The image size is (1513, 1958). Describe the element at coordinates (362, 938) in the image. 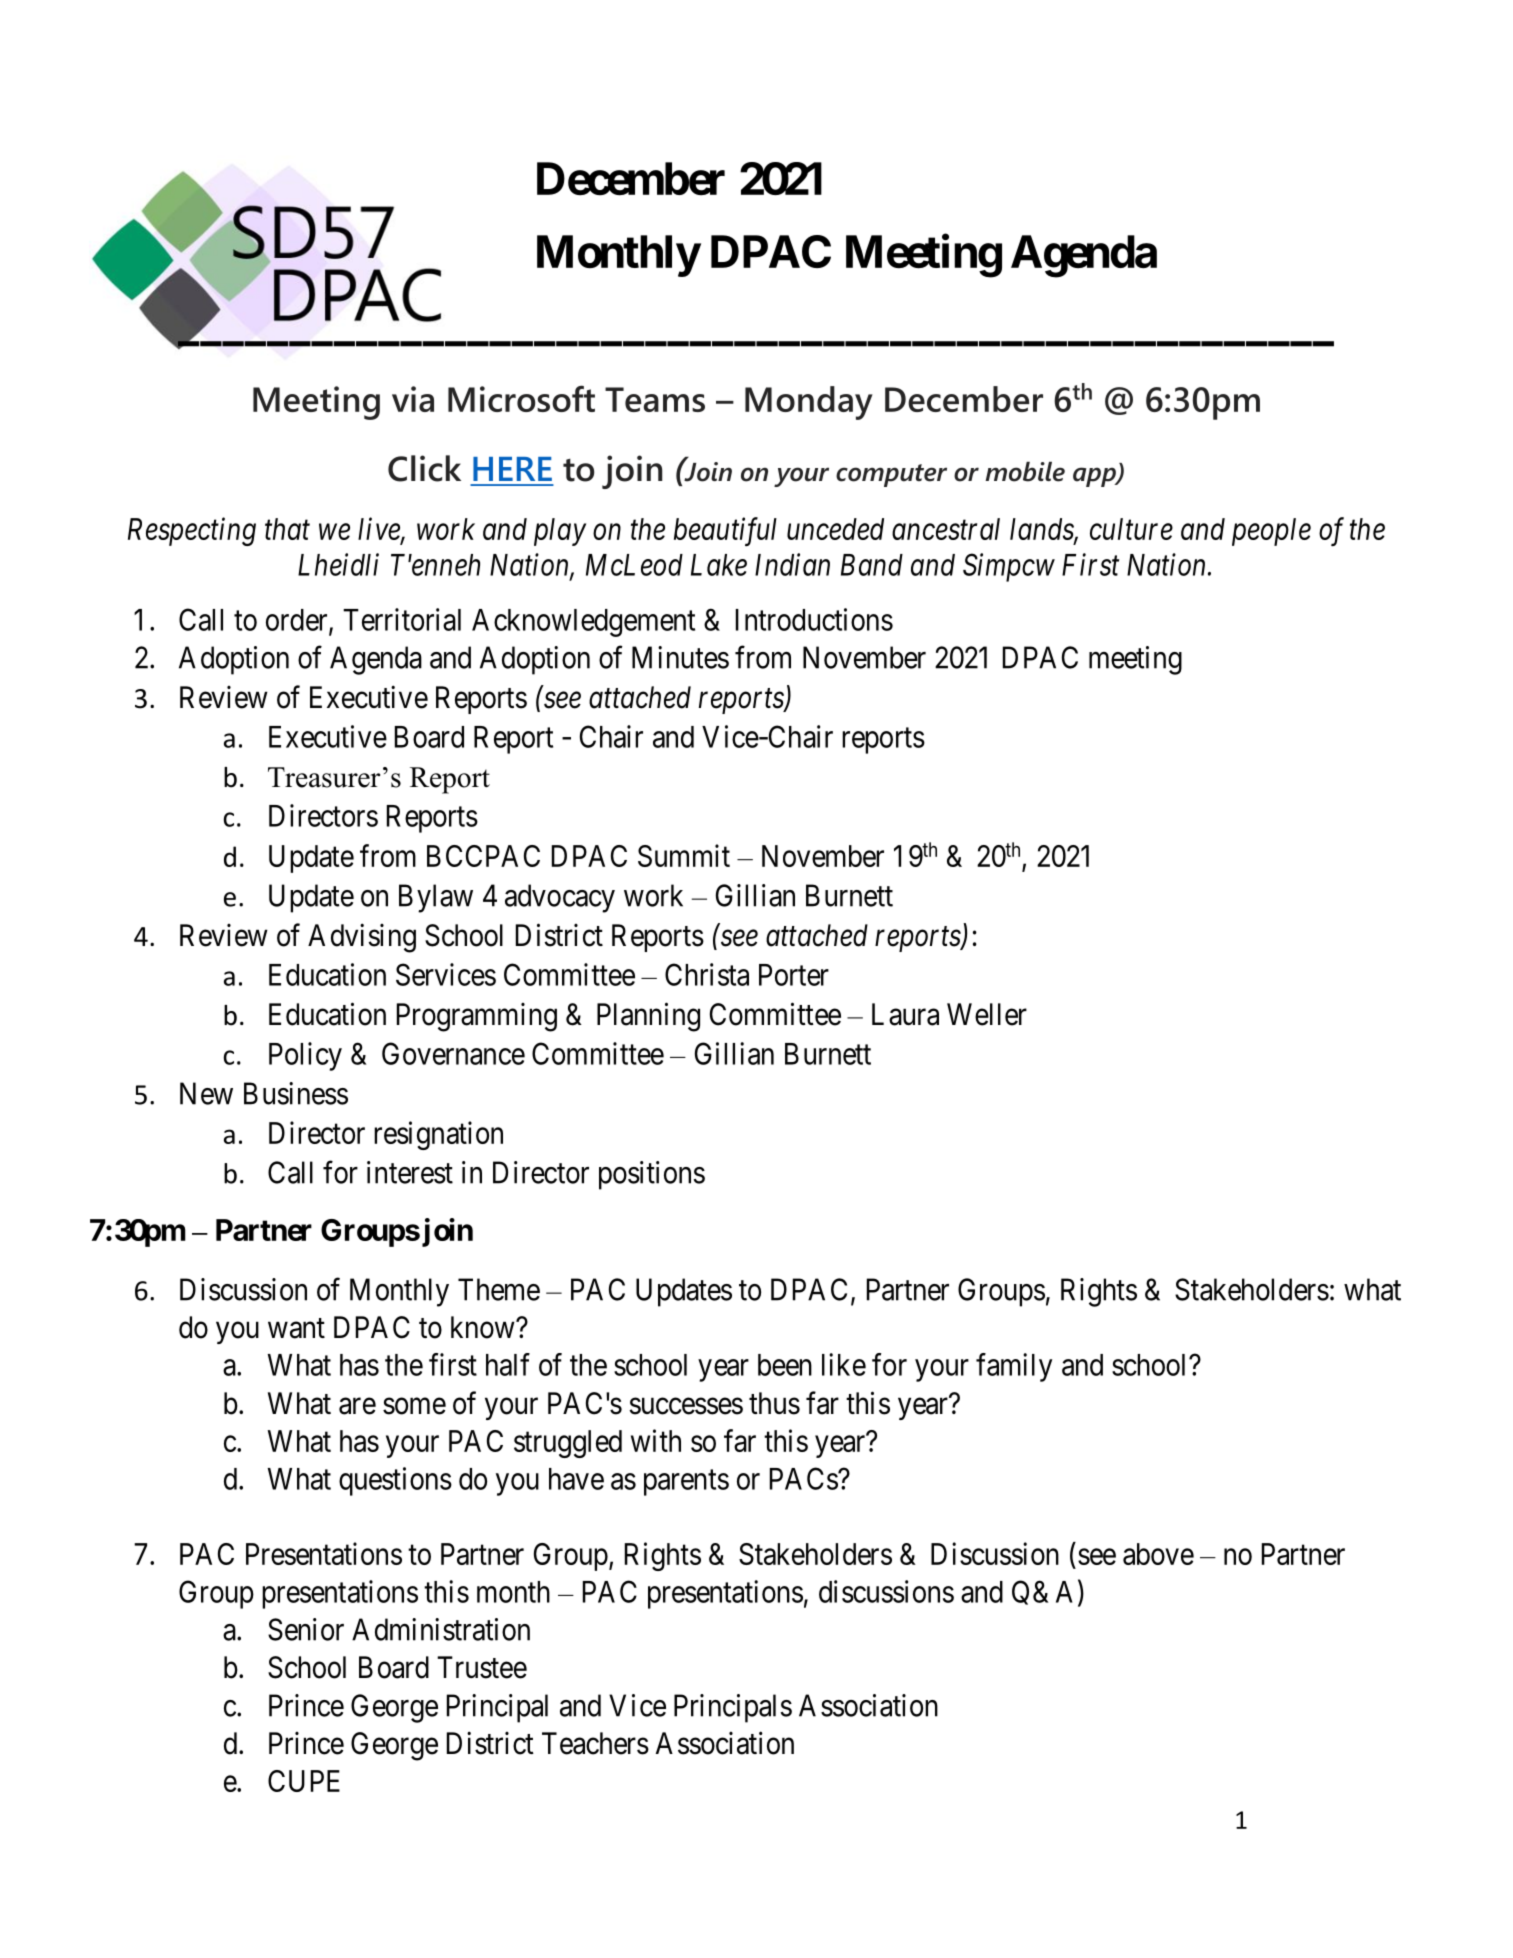

I see `Advising` at that location.
